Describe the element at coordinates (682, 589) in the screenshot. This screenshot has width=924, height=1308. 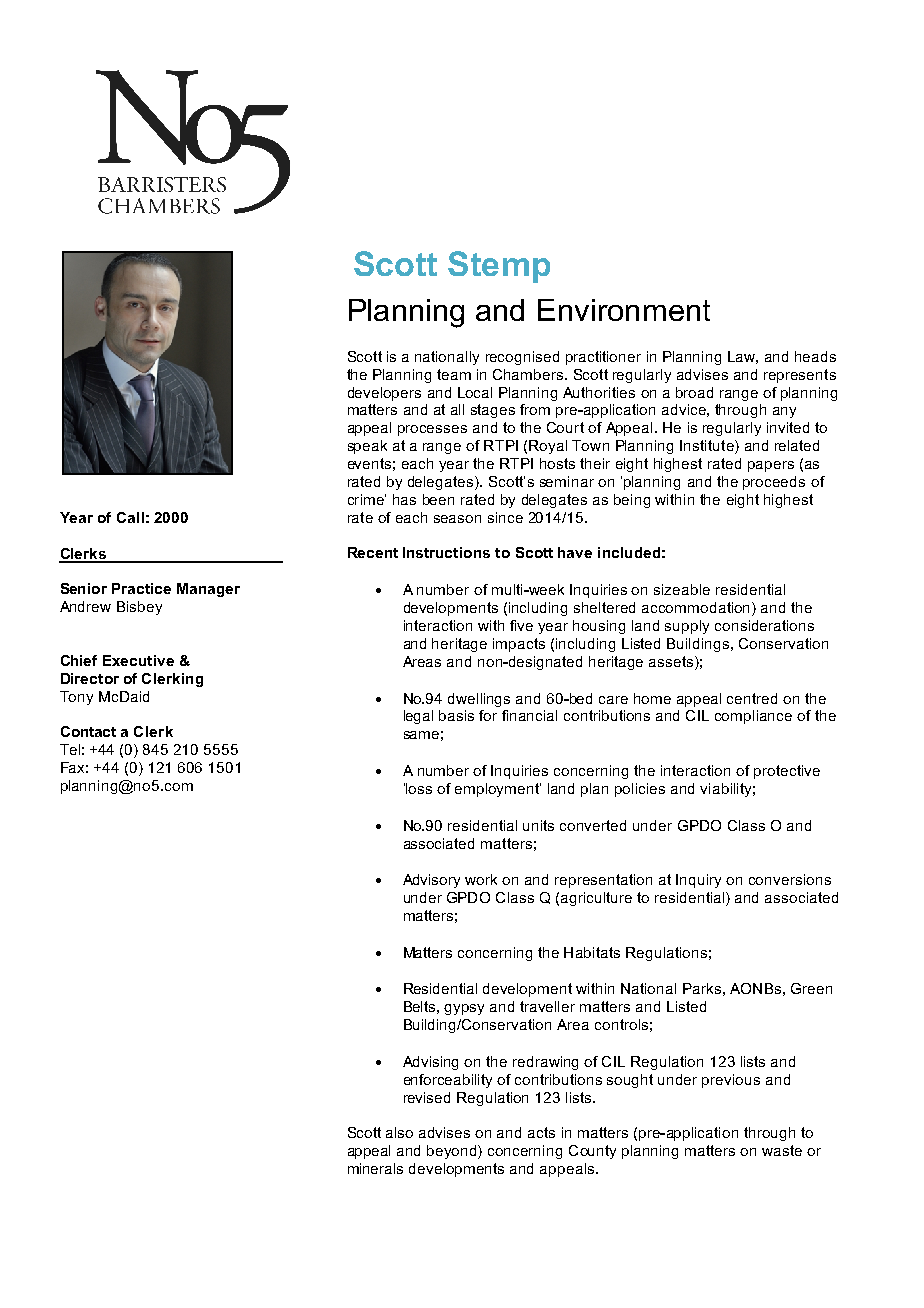
I see `sizeable` at that location.
